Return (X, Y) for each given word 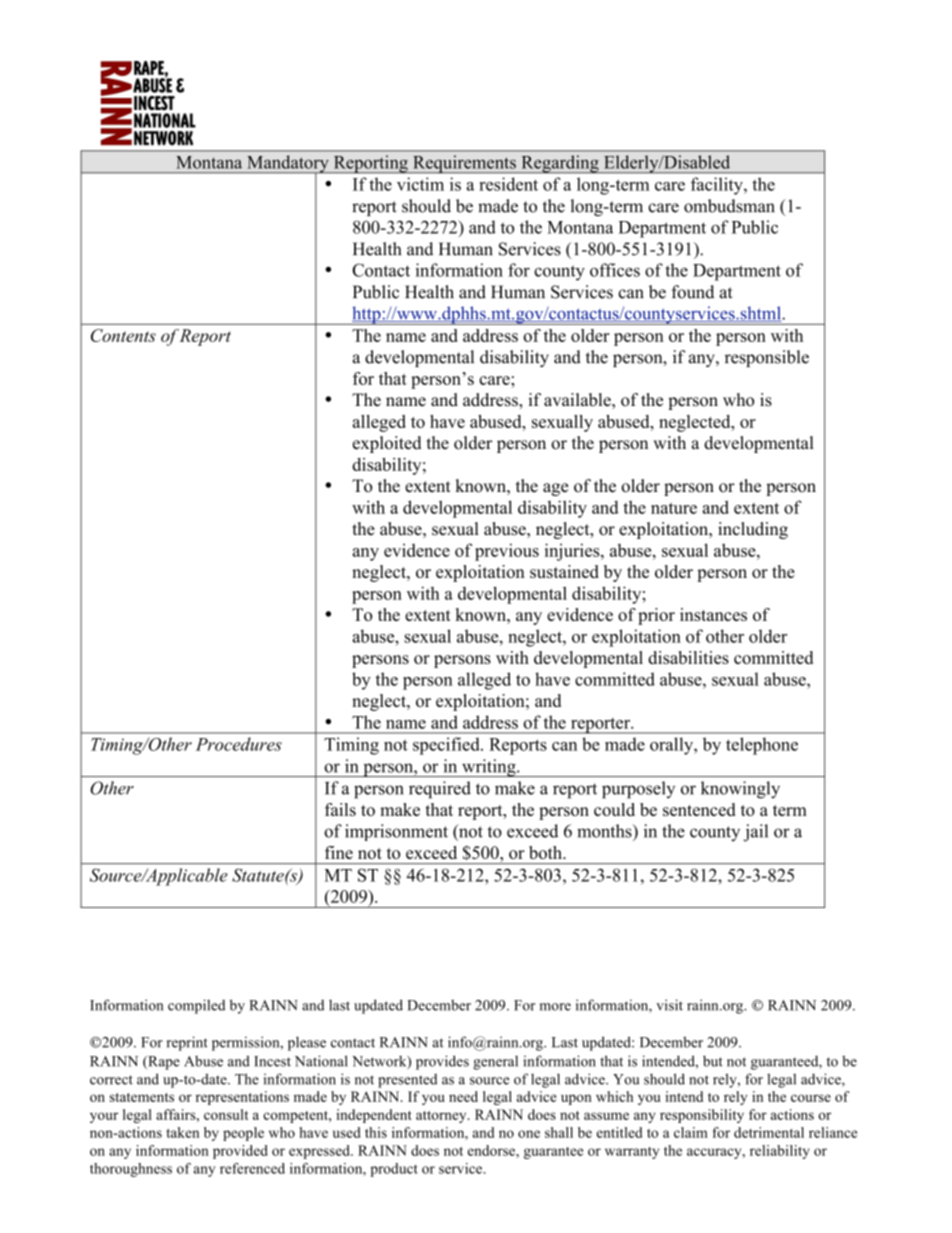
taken (182, 1132)
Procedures (239, 744)
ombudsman (729, 206)
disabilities (688, 657)
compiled (196, 1006)
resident (508, 184)
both (546, 852)
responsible (767, 358)
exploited (387, 444)
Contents (123, 335)
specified (447, 746)
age (555, 489)
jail (755, 833)
